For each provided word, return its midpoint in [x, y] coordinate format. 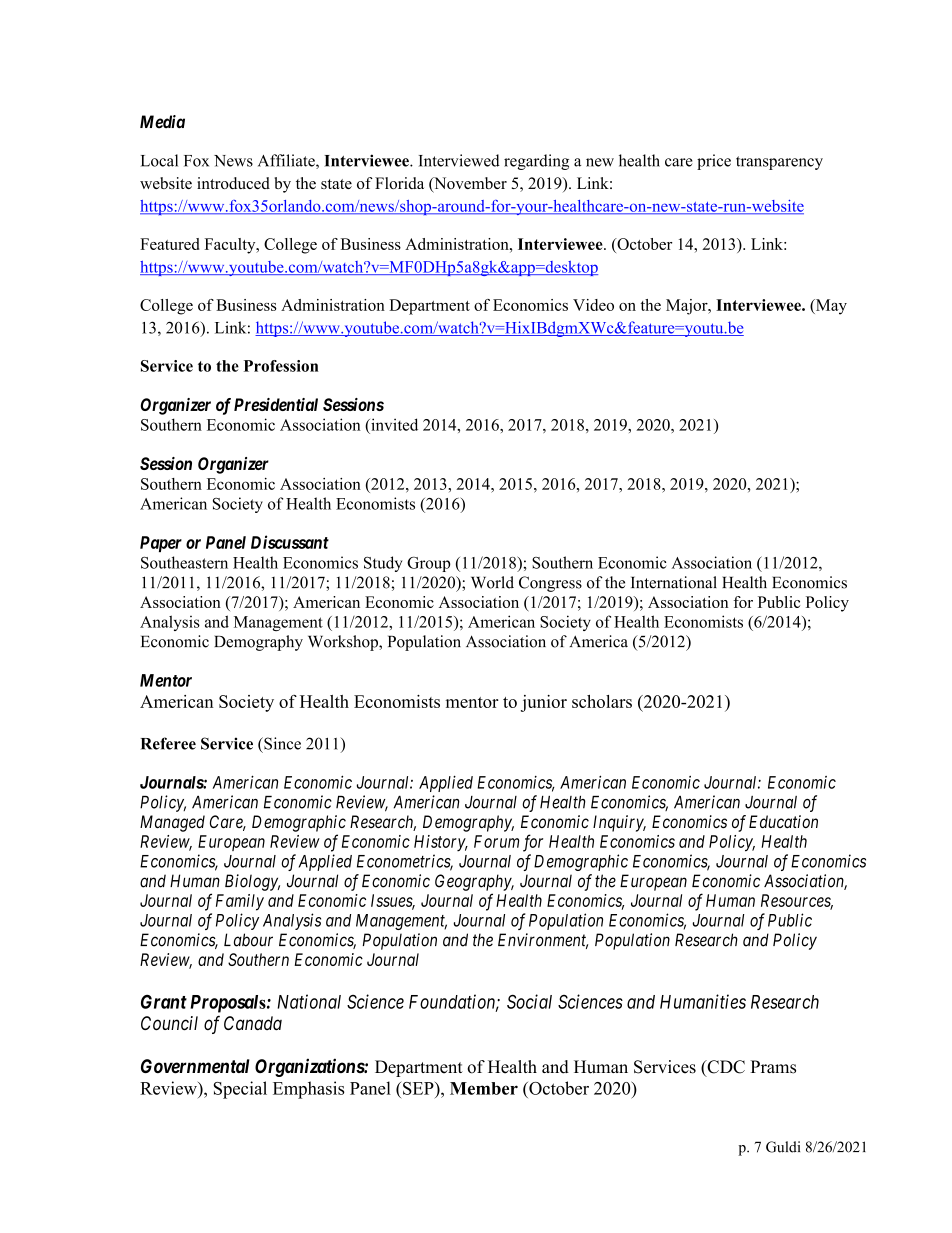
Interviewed [459, 160]
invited [393, 424]
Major [688, 307]
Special [240, 1090]
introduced [233, 183]
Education [783, 821]
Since [281, 743]
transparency [779, 163]
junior [544, 703]
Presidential [276, 404]
